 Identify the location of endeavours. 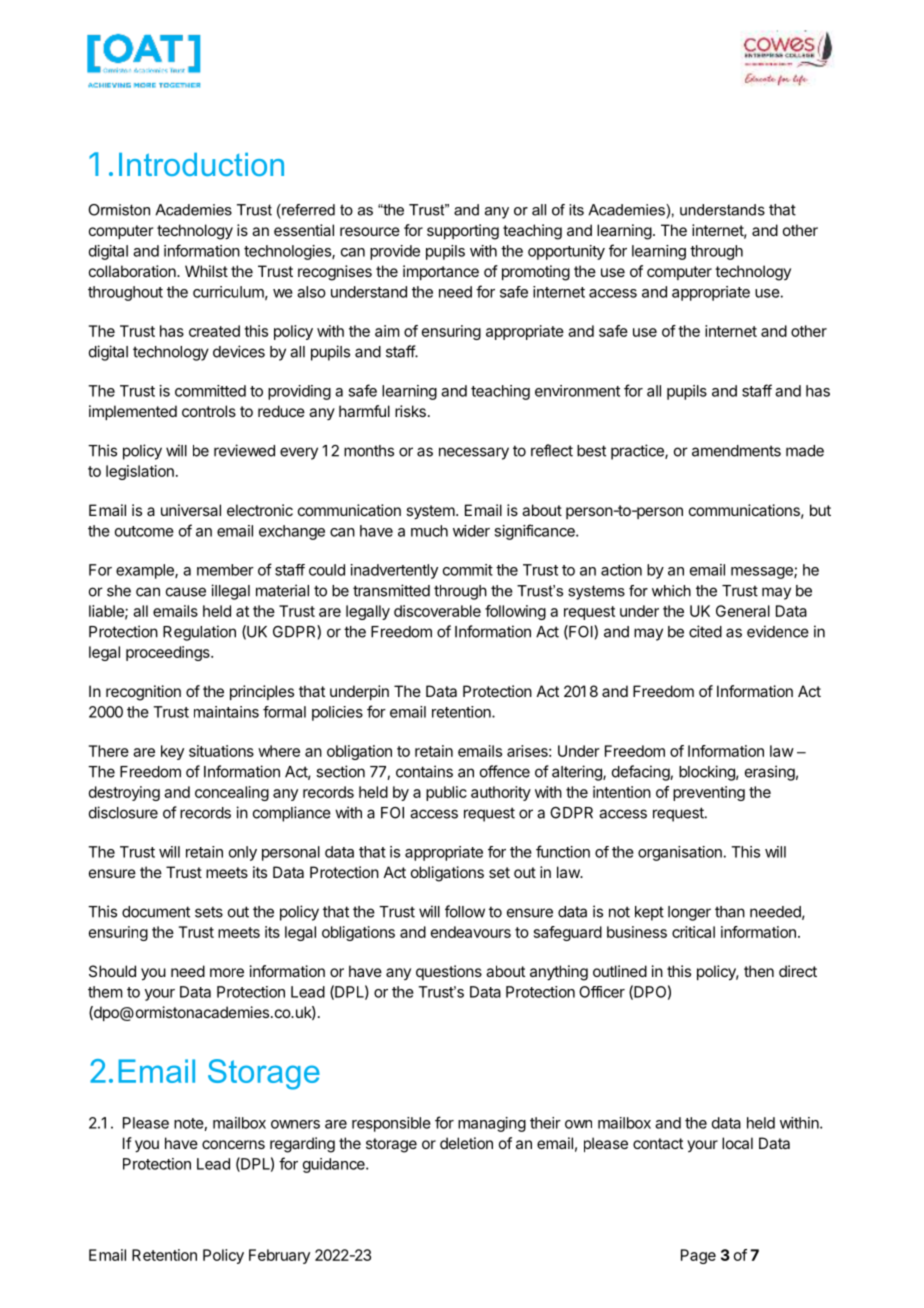
(471, 932).
